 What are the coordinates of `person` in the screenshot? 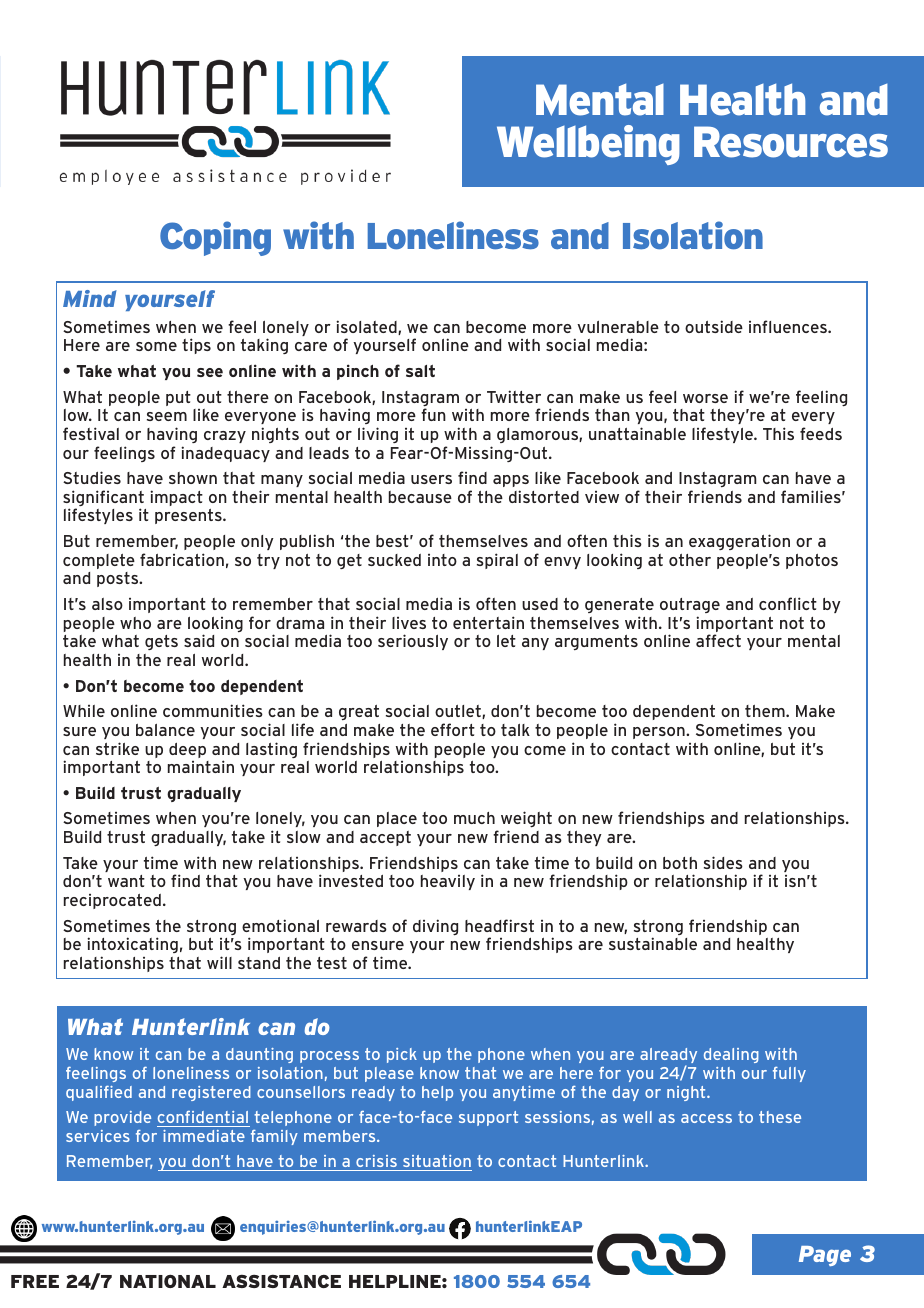 It's located at (660, 733).
